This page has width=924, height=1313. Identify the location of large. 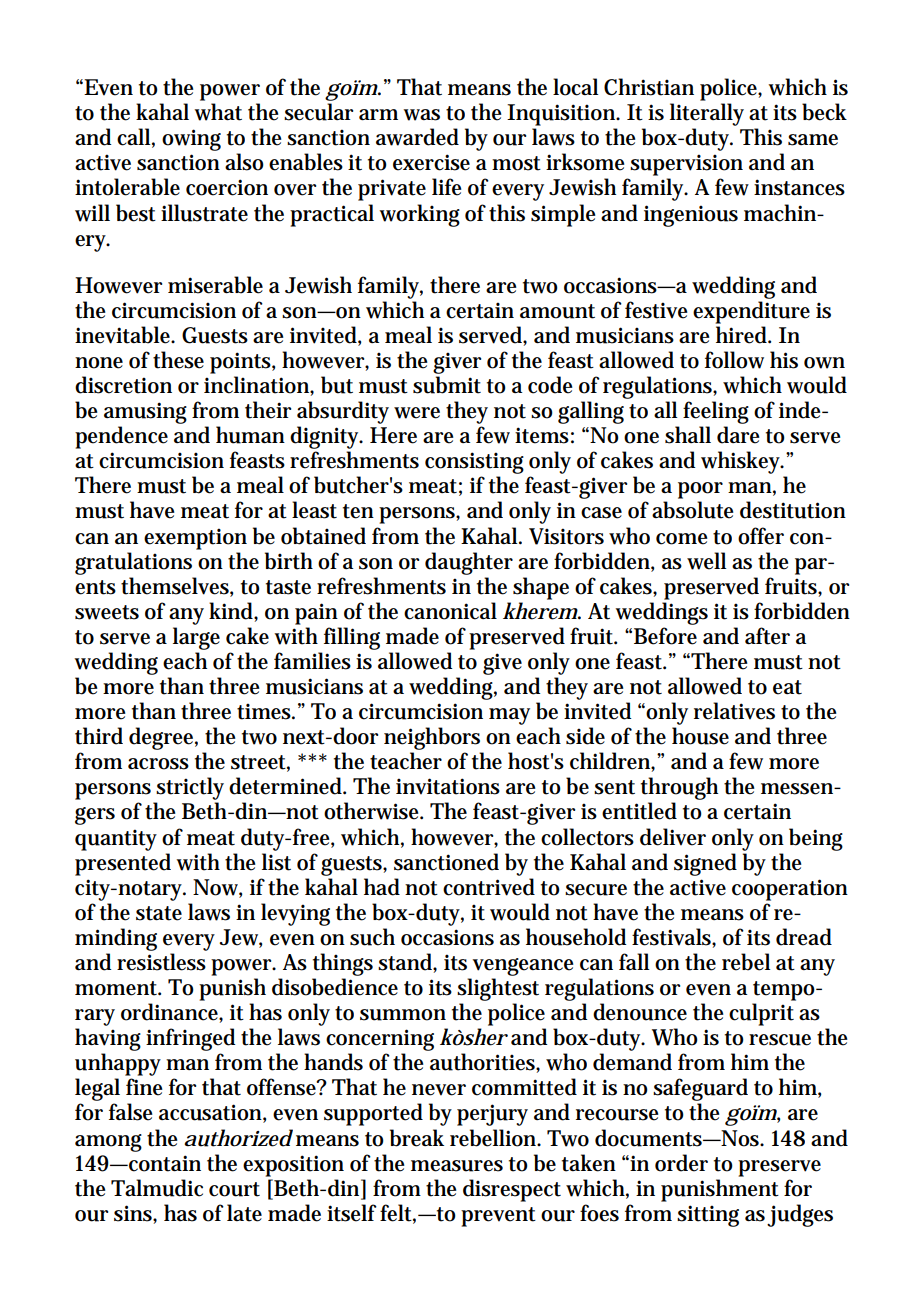
(196, 638).
